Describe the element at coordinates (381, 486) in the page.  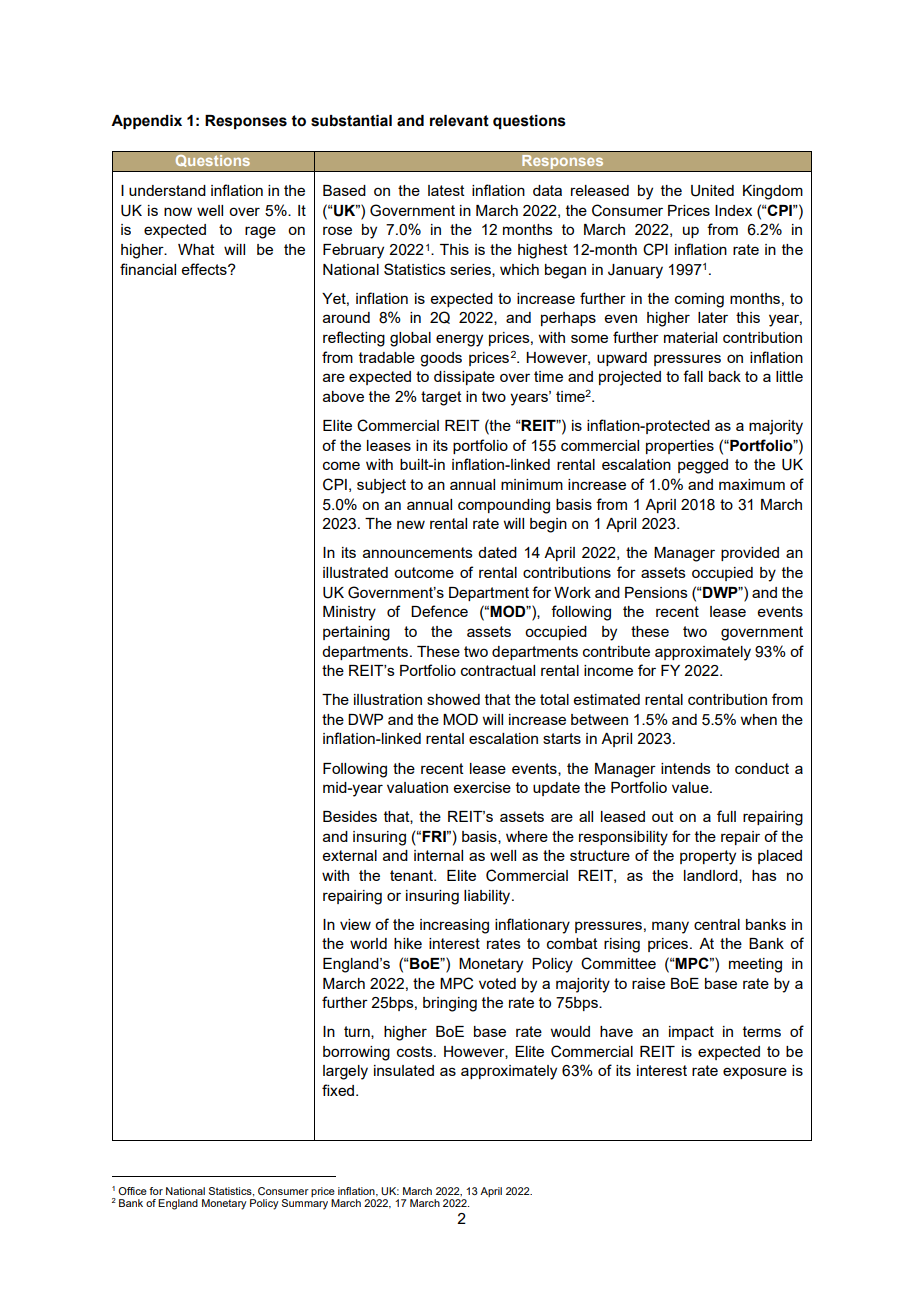
I see `subject` at that location.
